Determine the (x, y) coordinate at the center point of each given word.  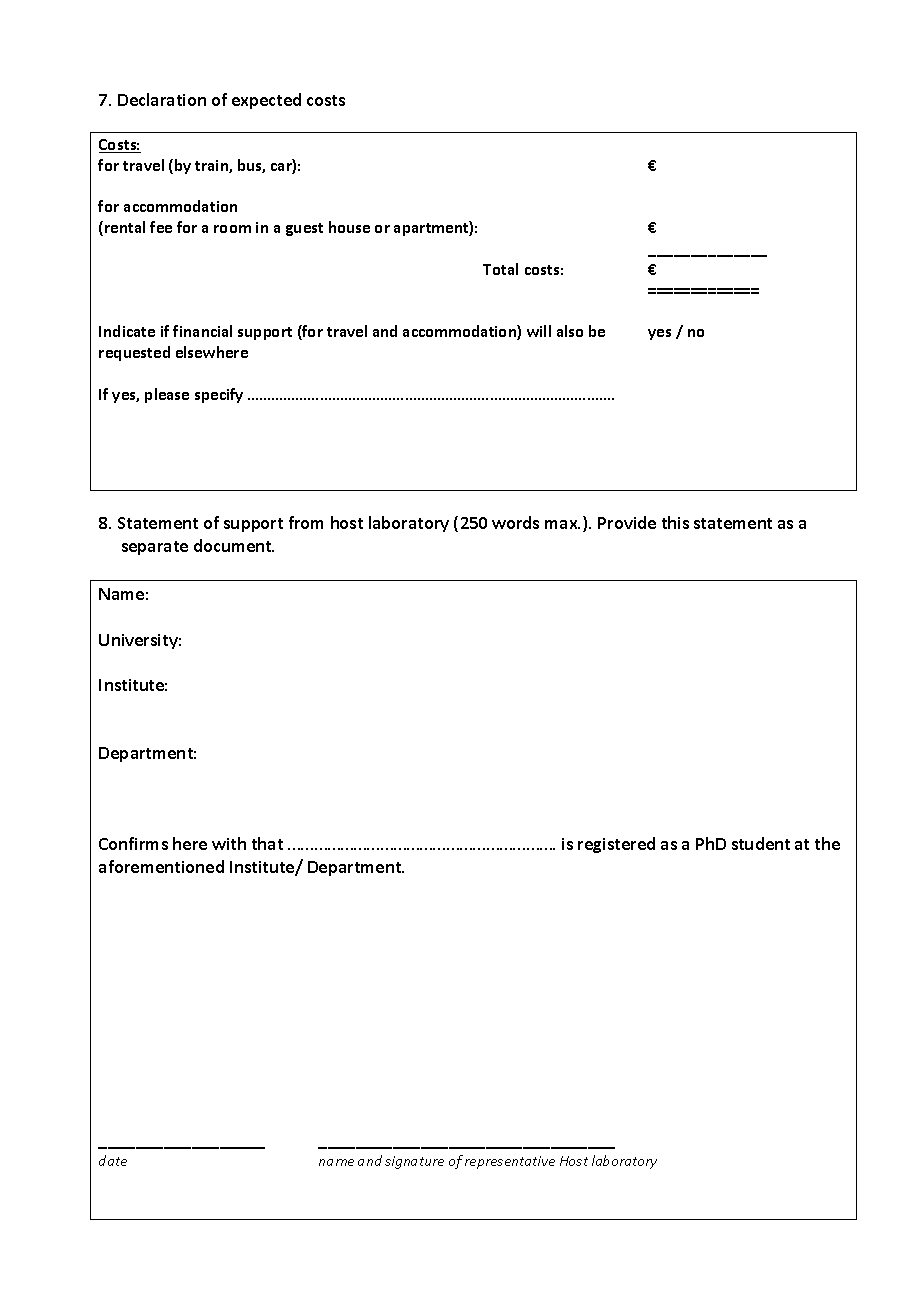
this (675, 522)
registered (616, 845)
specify (219, 395)
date (113, 1160)
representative (510, 1162)
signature (414, 1162)
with (229, 843)
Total (500, 269)
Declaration (162, 99)
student (761, 843)
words (515, 522)
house (349, 227)
